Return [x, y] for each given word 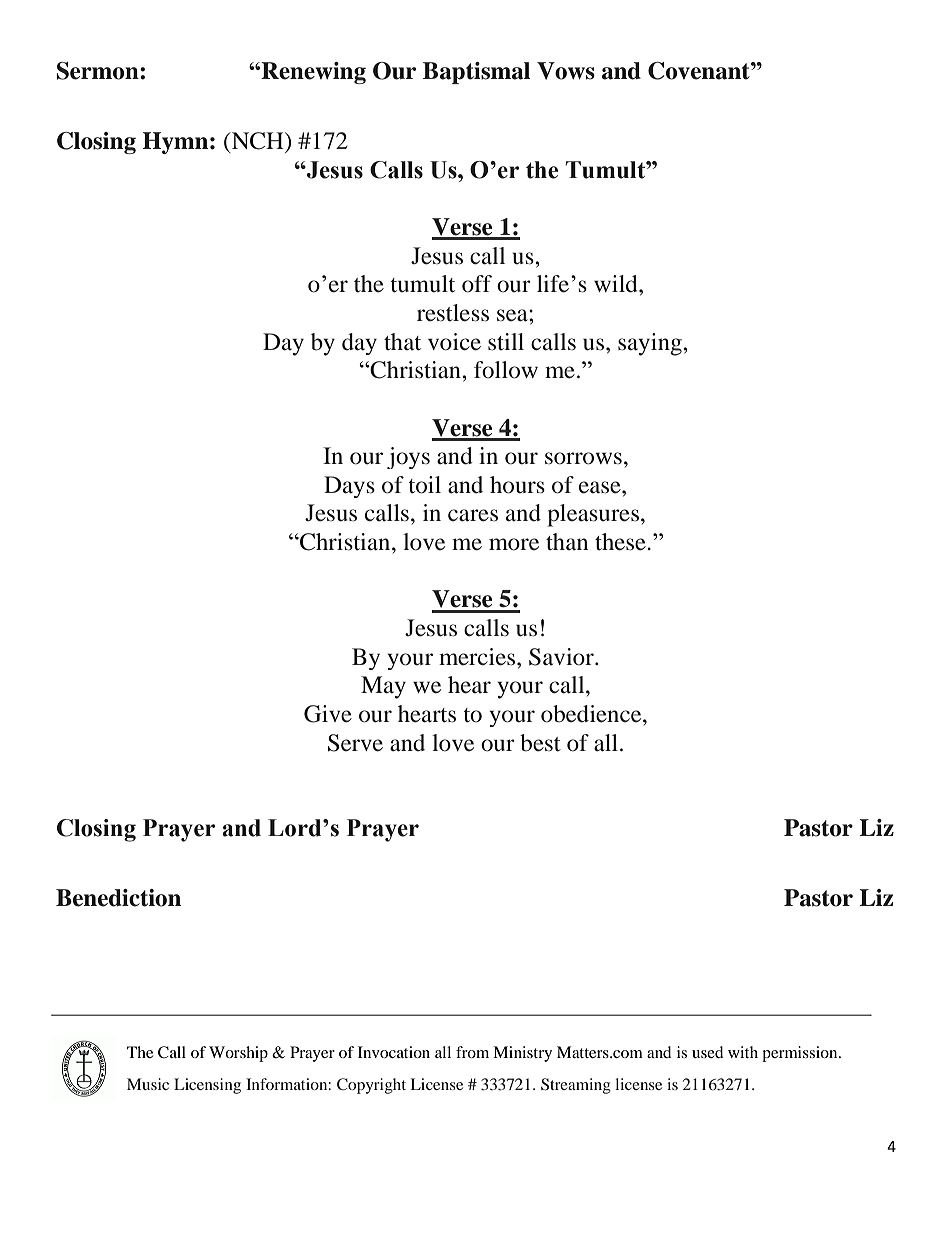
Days [349, 487]
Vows [566, 71]
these [621, 542]
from [472, 1052]
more [514, 544]
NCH [258, 141]
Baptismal [476, 73]
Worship [238, 1054]
